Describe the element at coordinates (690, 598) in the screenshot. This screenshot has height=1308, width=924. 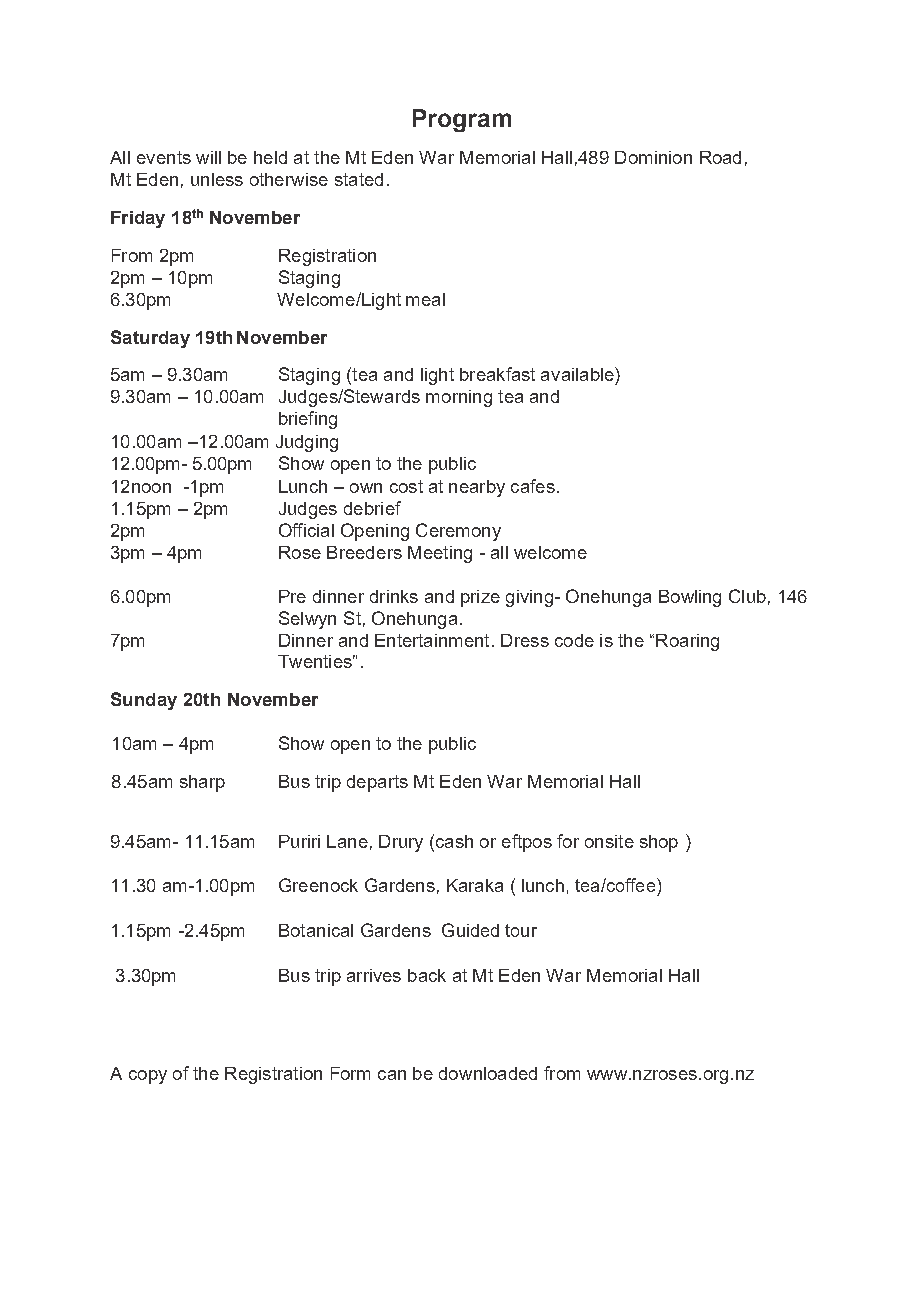
I see `Bowling` at that location.
